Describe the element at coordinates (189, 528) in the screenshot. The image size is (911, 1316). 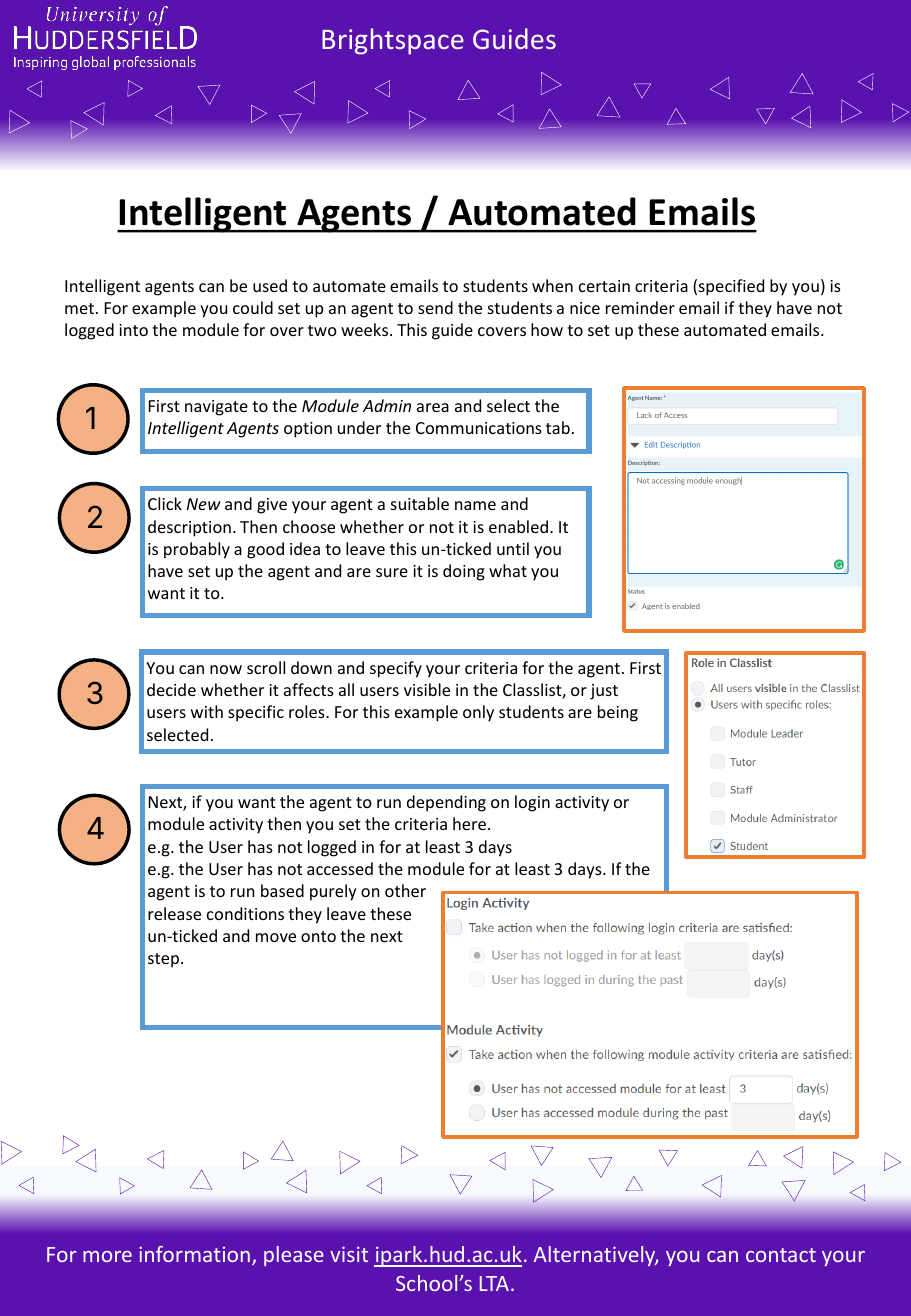
I see `description` at that location.
